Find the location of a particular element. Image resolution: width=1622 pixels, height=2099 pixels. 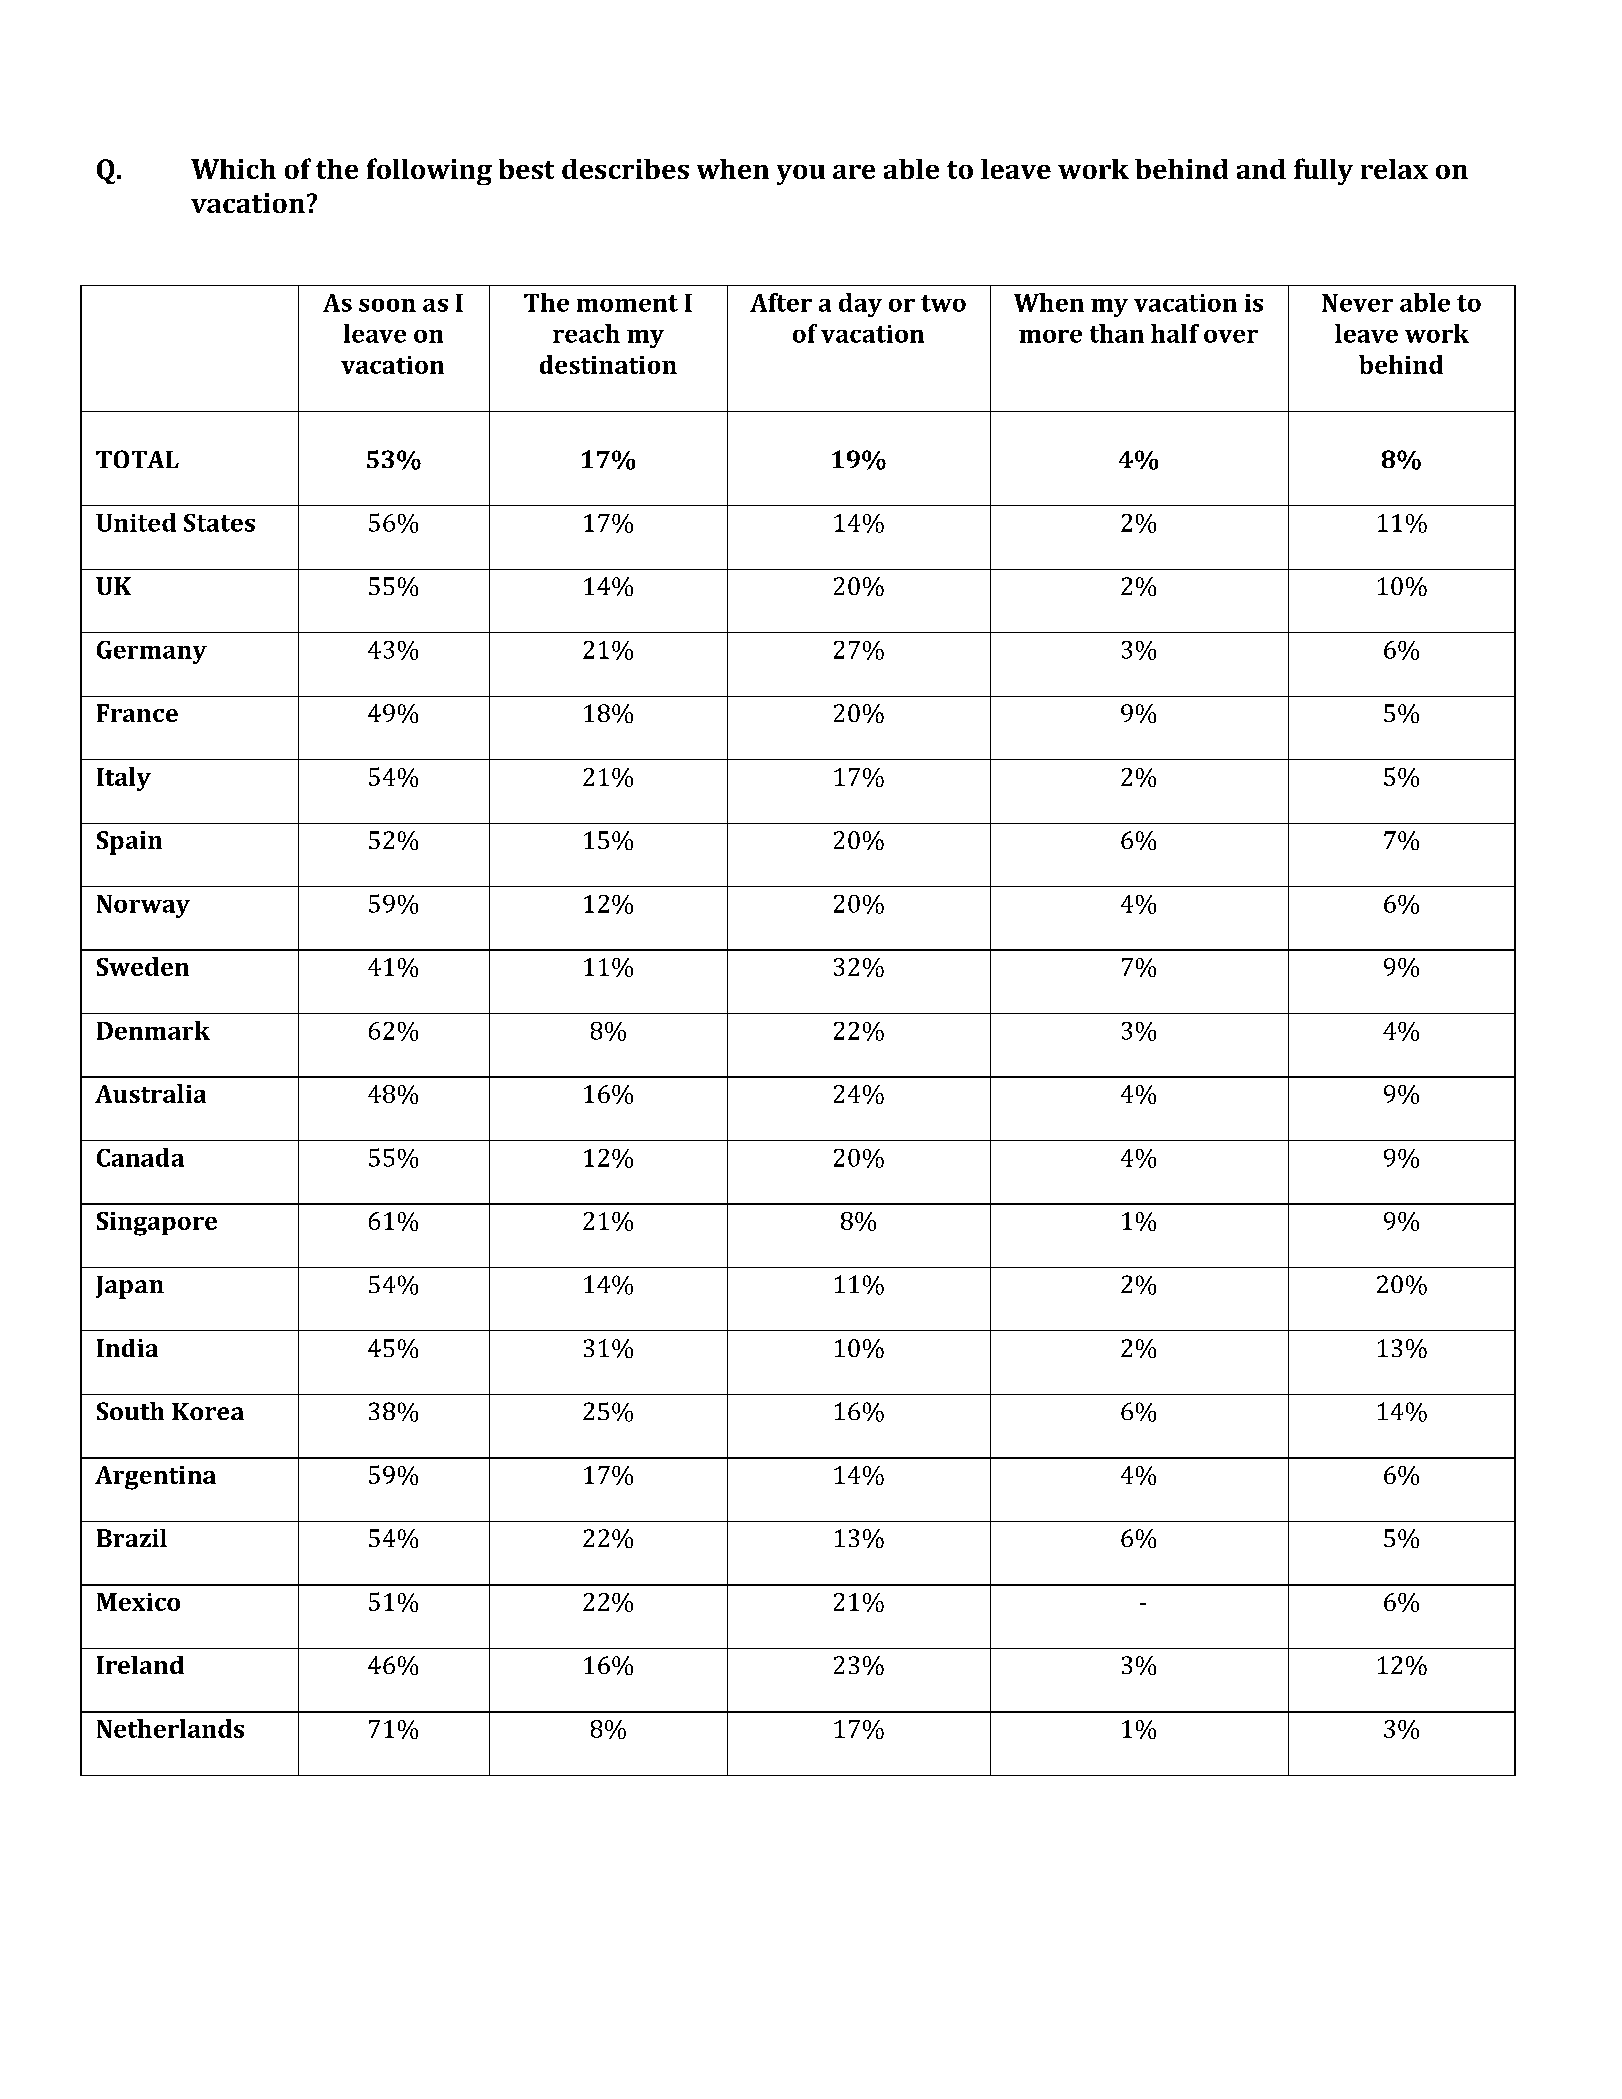

Singapore is located at coordinates (157, 1224).
